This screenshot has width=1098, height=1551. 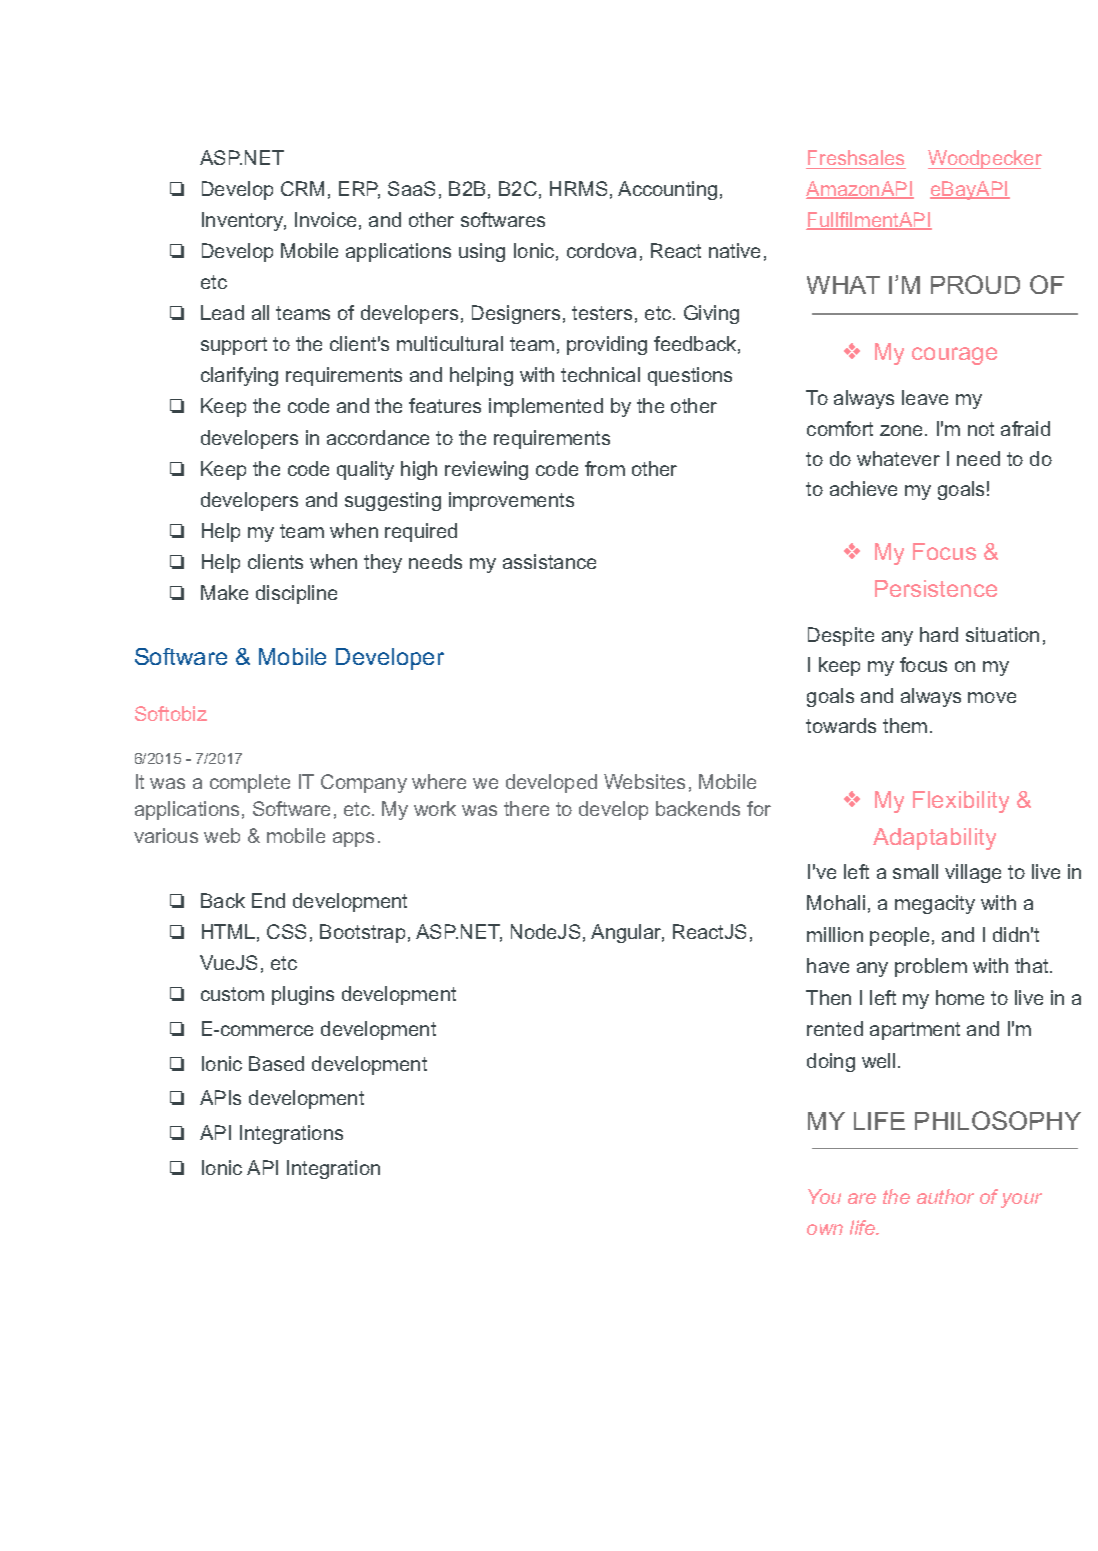 What do you see at coordinates (276, 1063) in the screenshot?
I see `Based` at bounding box center [276, 1063].
